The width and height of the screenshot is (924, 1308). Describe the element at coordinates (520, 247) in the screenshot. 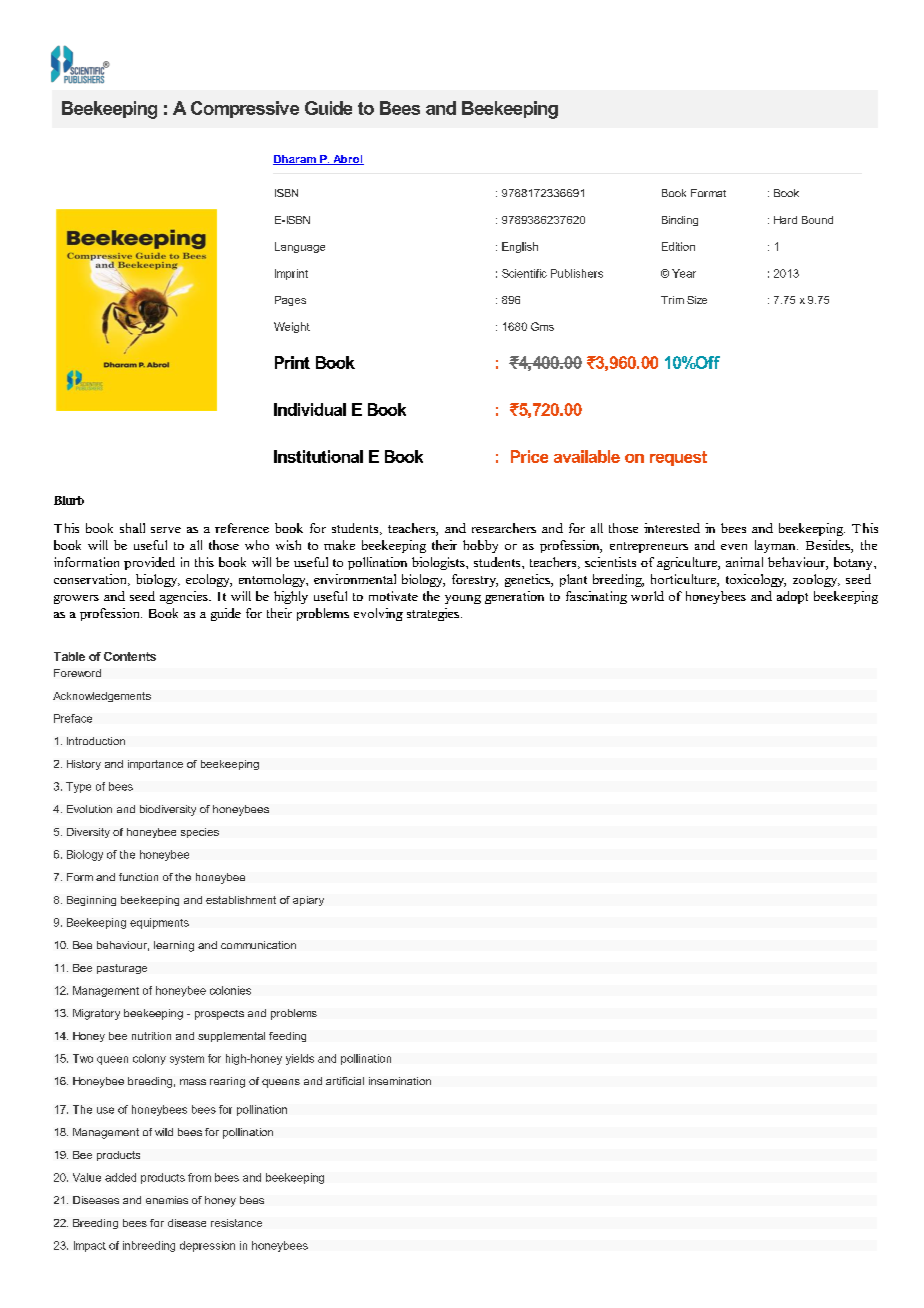

I see `English` at that location.
